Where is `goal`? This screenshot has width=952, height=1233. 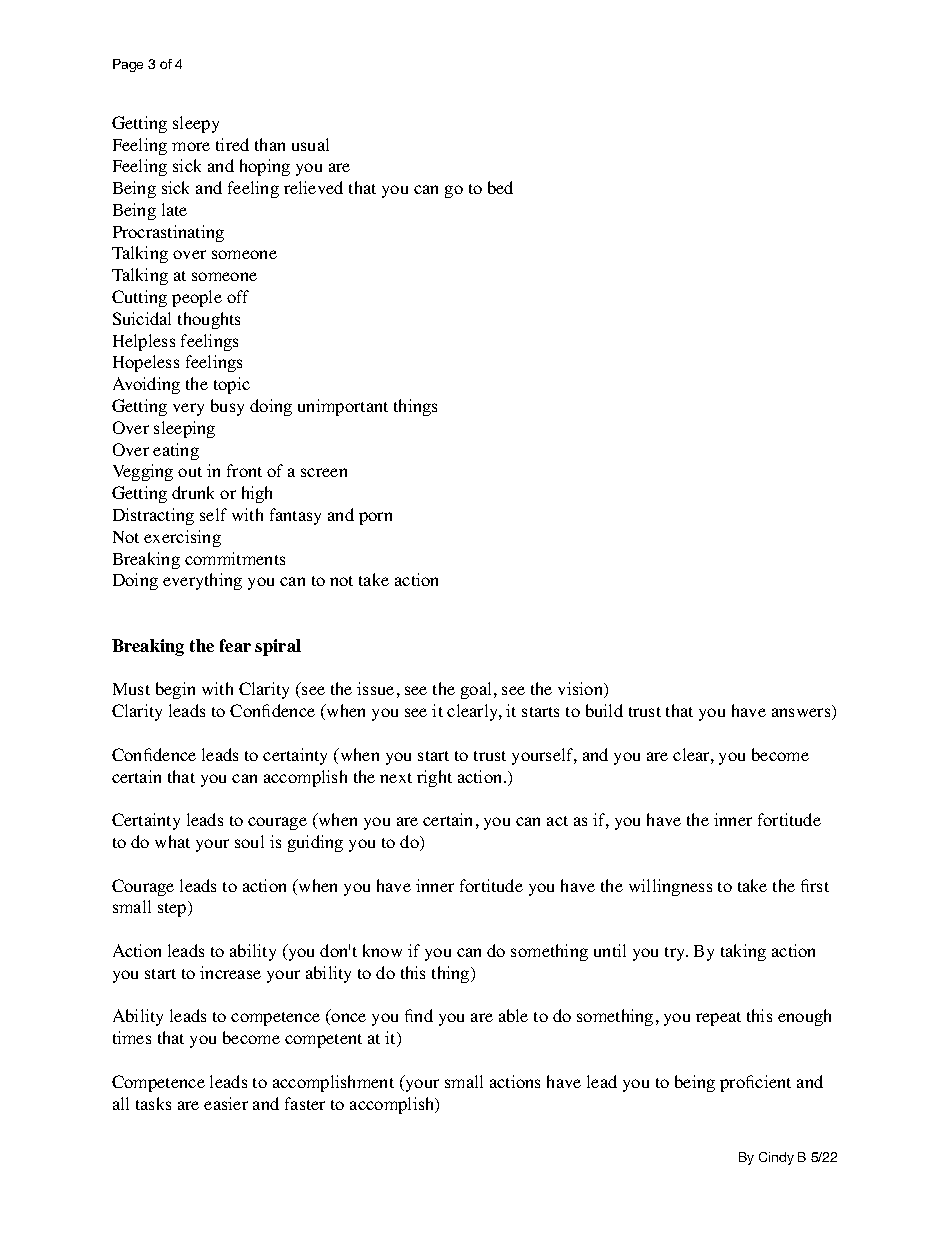 goal is located at coordinates (478, 690).
